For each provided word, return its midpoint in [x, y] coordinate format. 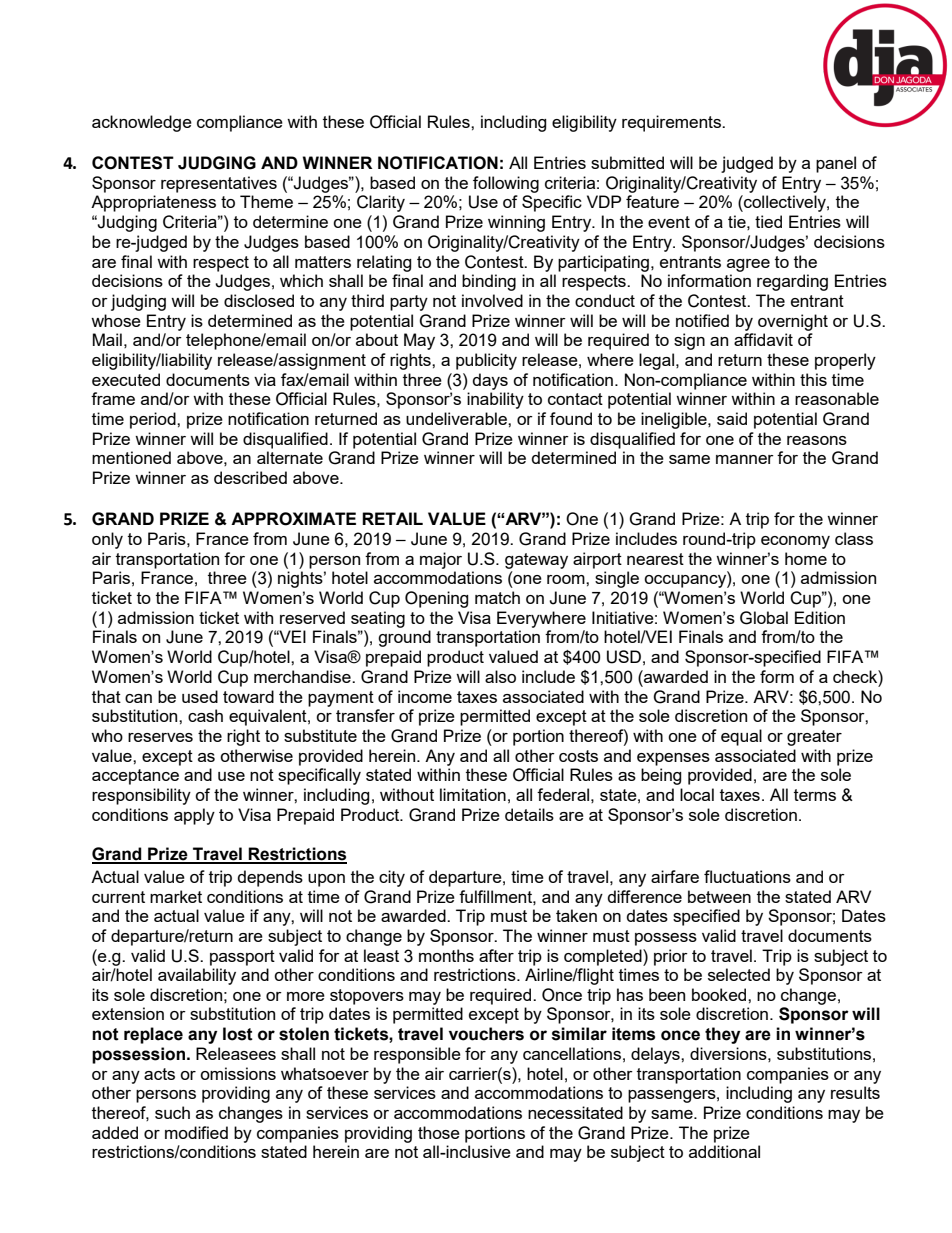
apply [194, 816]
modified [196, 1132]
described [250, 477]
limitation [473, 794]
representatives [219, 184]
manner [745, 459]
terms [815, 795]
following [506, 184]
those [439, 1132]
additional [724, 1151]
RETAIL [392, 518]
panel [836, 164]
